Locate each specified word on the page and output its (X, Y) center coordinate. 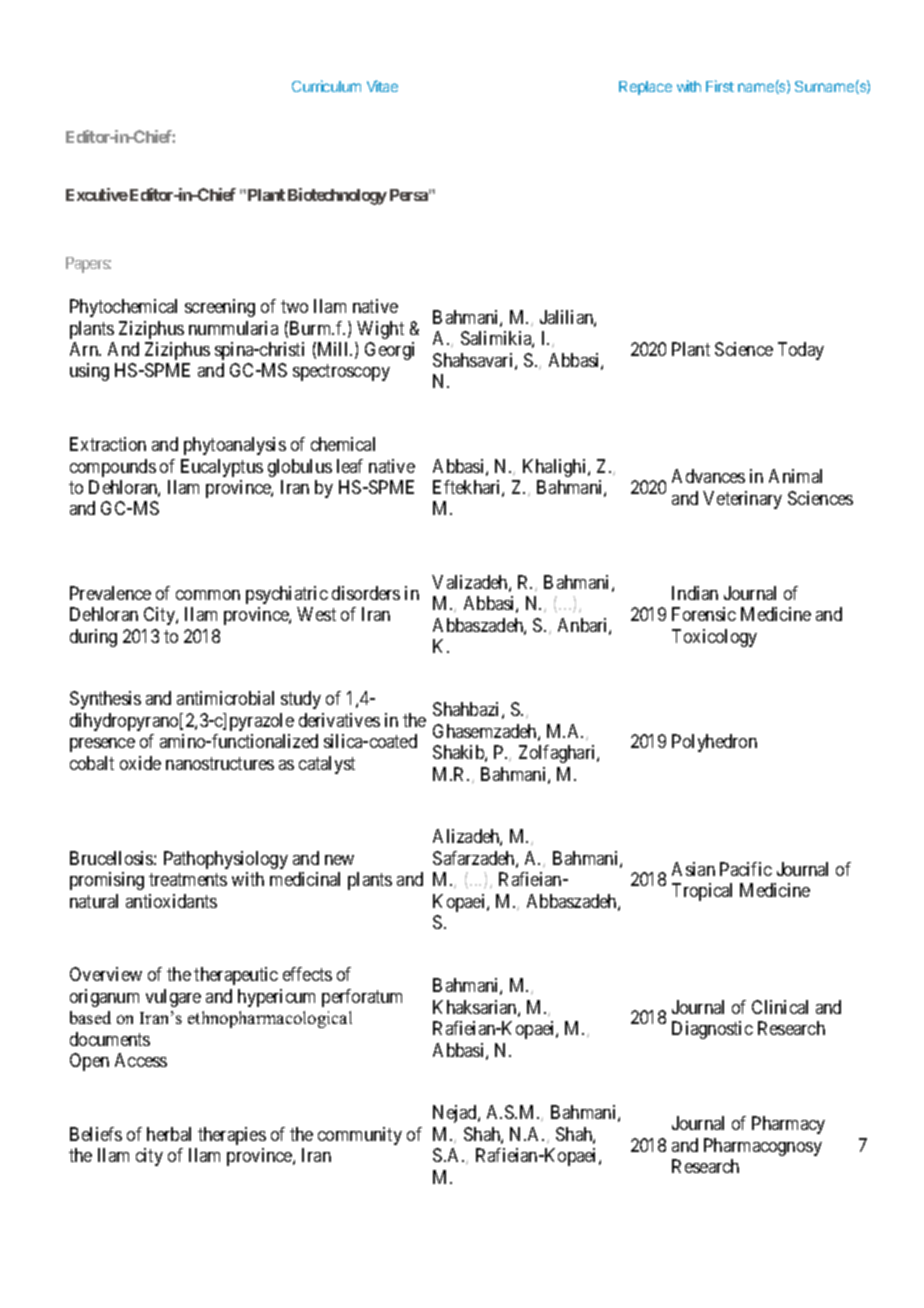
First (720, 86)
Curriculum (326, 86)
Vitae (382, 86)
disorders (366, 593)
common (208, 595)
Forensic (704, 614)
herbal (169, 1134)
